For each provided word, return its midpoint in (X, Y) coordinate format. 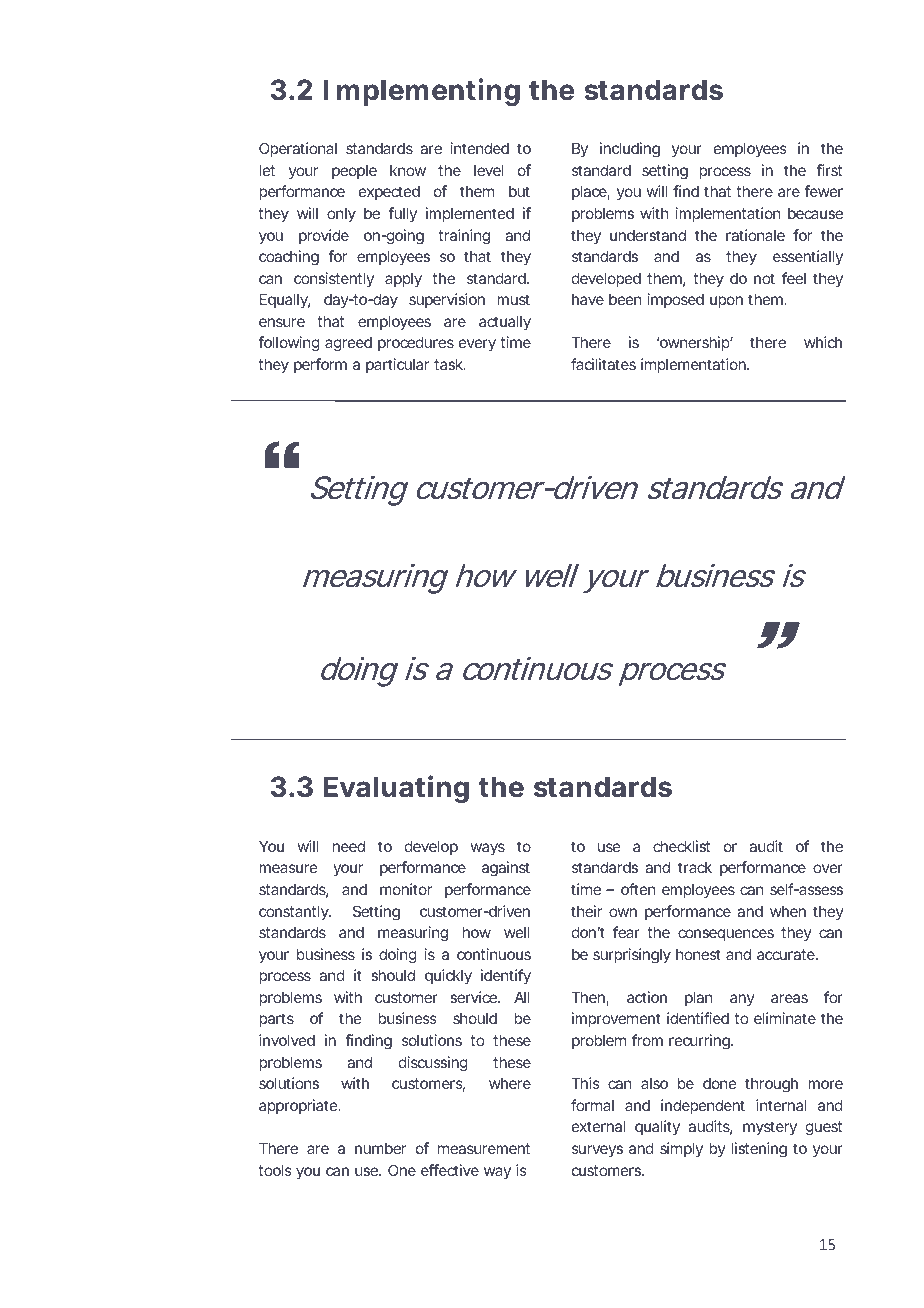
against (506, 869)
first (829, 170)
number (380, 1148)
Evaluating (396, 789)
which (823, 342)
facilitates (603, 364)
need (349, 846)
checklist (681, 846)
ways (488, 849)
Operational (298, 149)
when (788, 911)
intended (480, 148)
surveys (597, 1151)
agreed (348, 344)
